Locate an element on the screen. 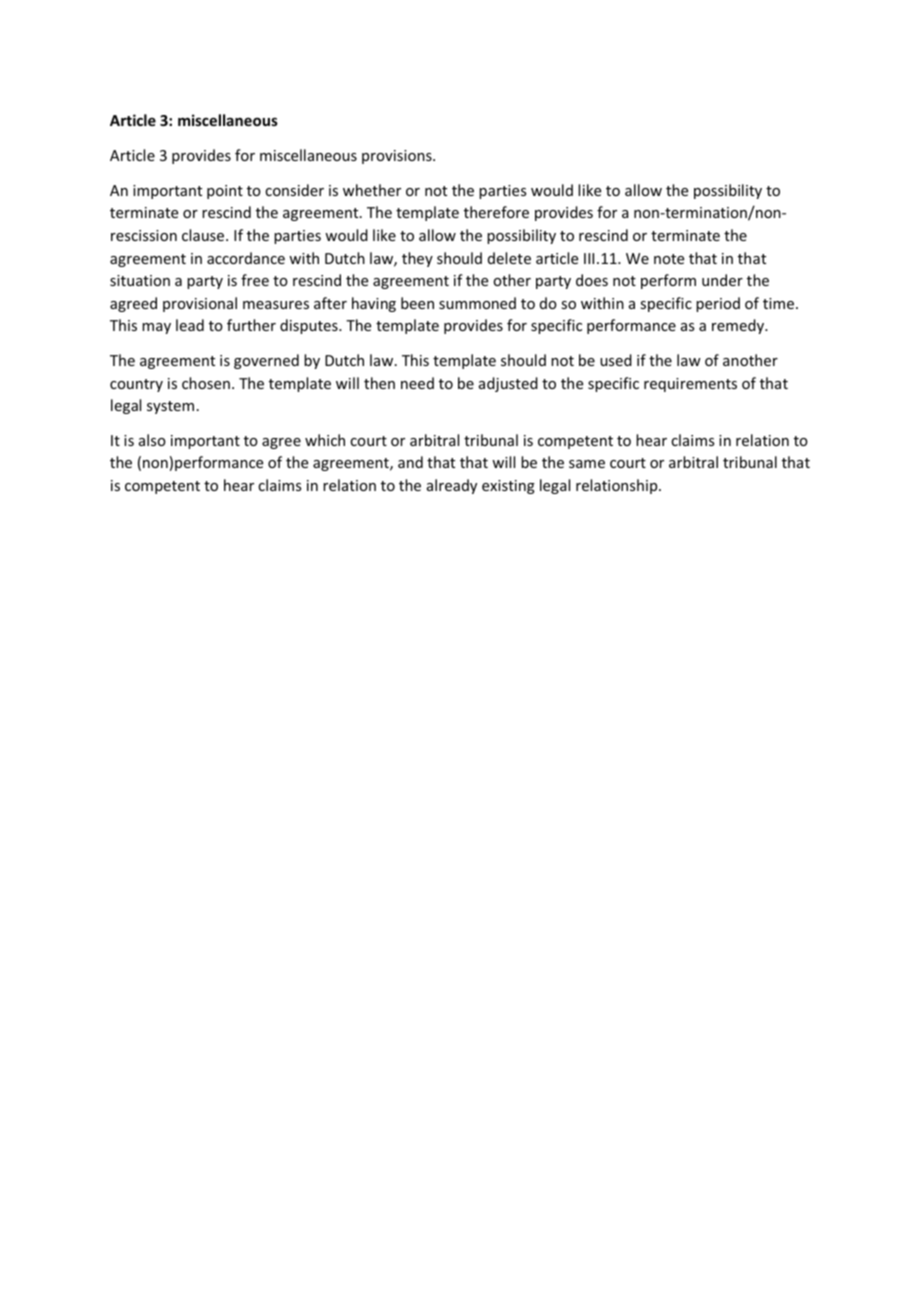  also is located at coordinates (152, 440).
